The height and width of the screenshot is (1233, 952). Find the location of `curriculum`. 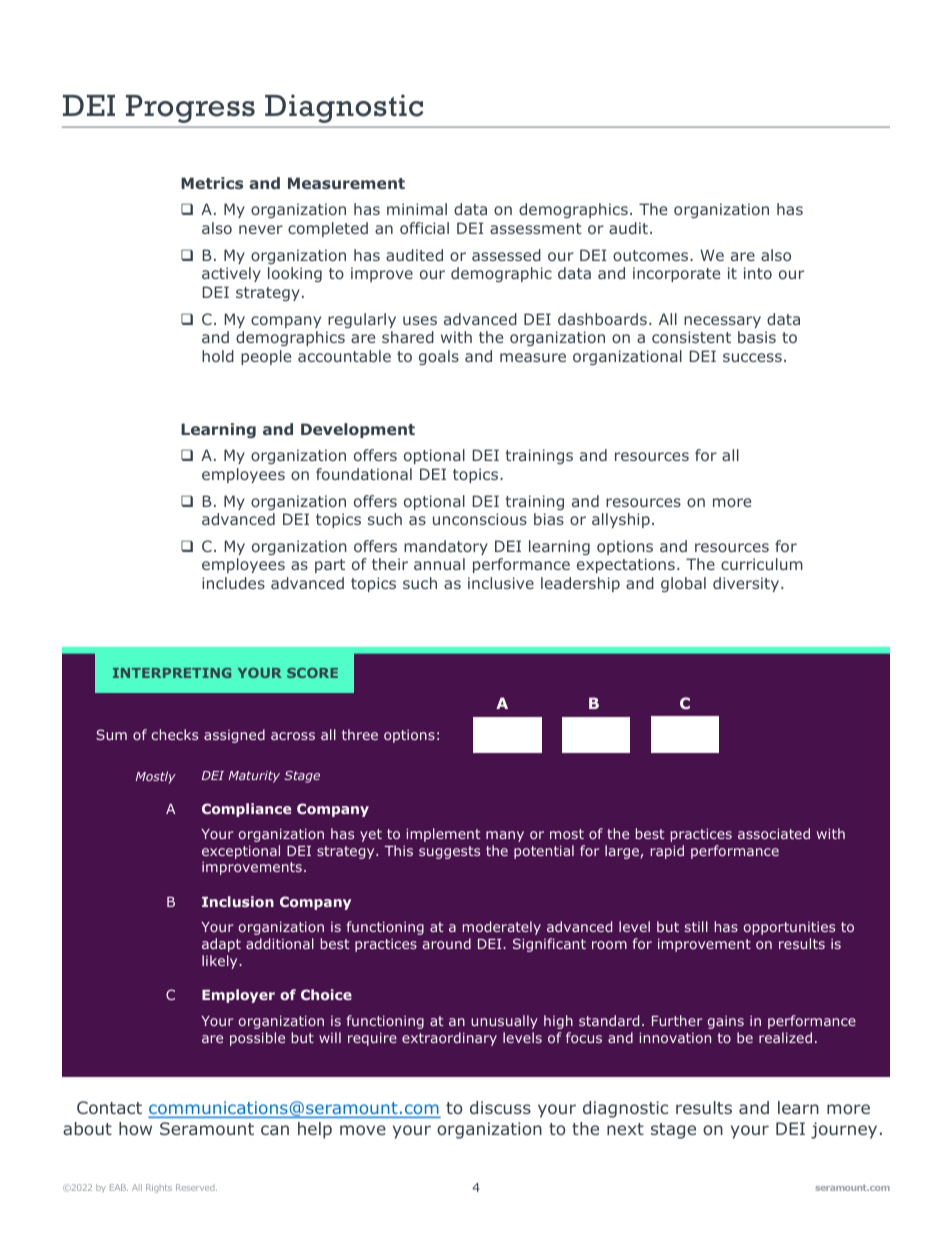

curriculum is located at coordinates (762, 564).
